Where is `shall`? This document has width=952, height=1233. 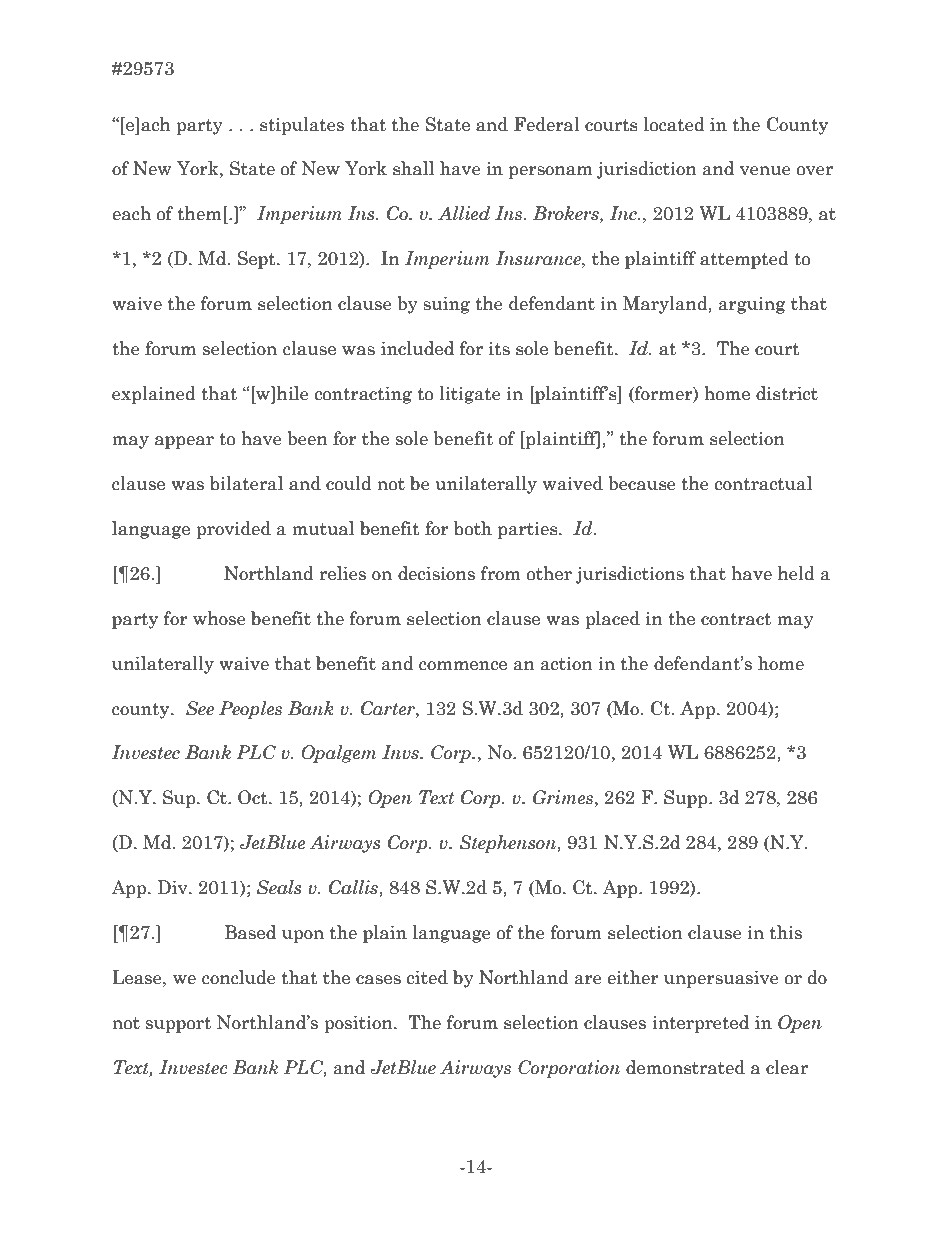
shall is located at coordinates (413, 168).
